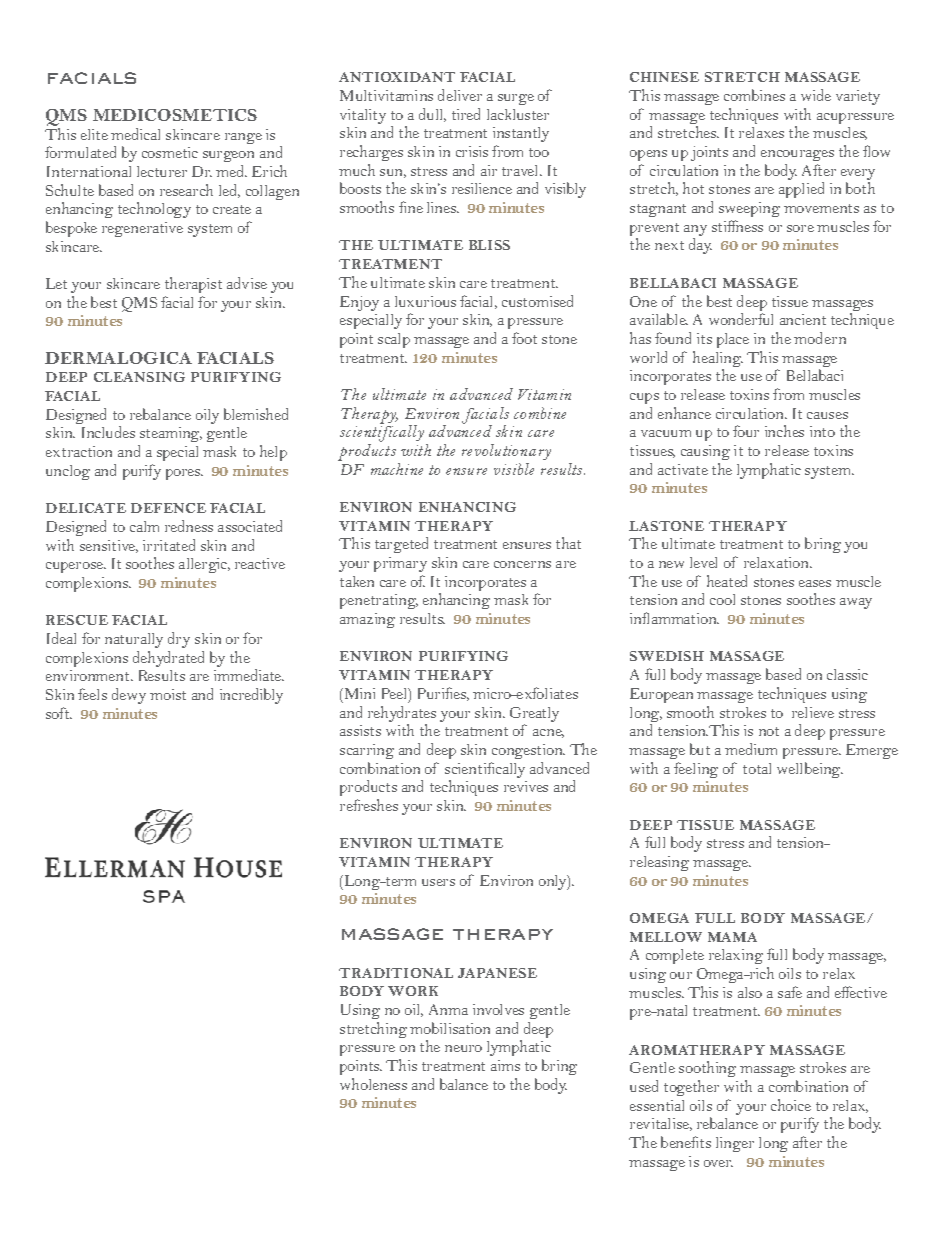 The width and height of the screenshot is (952, 1233). I want to click on penetrating, so click(379, 601).
